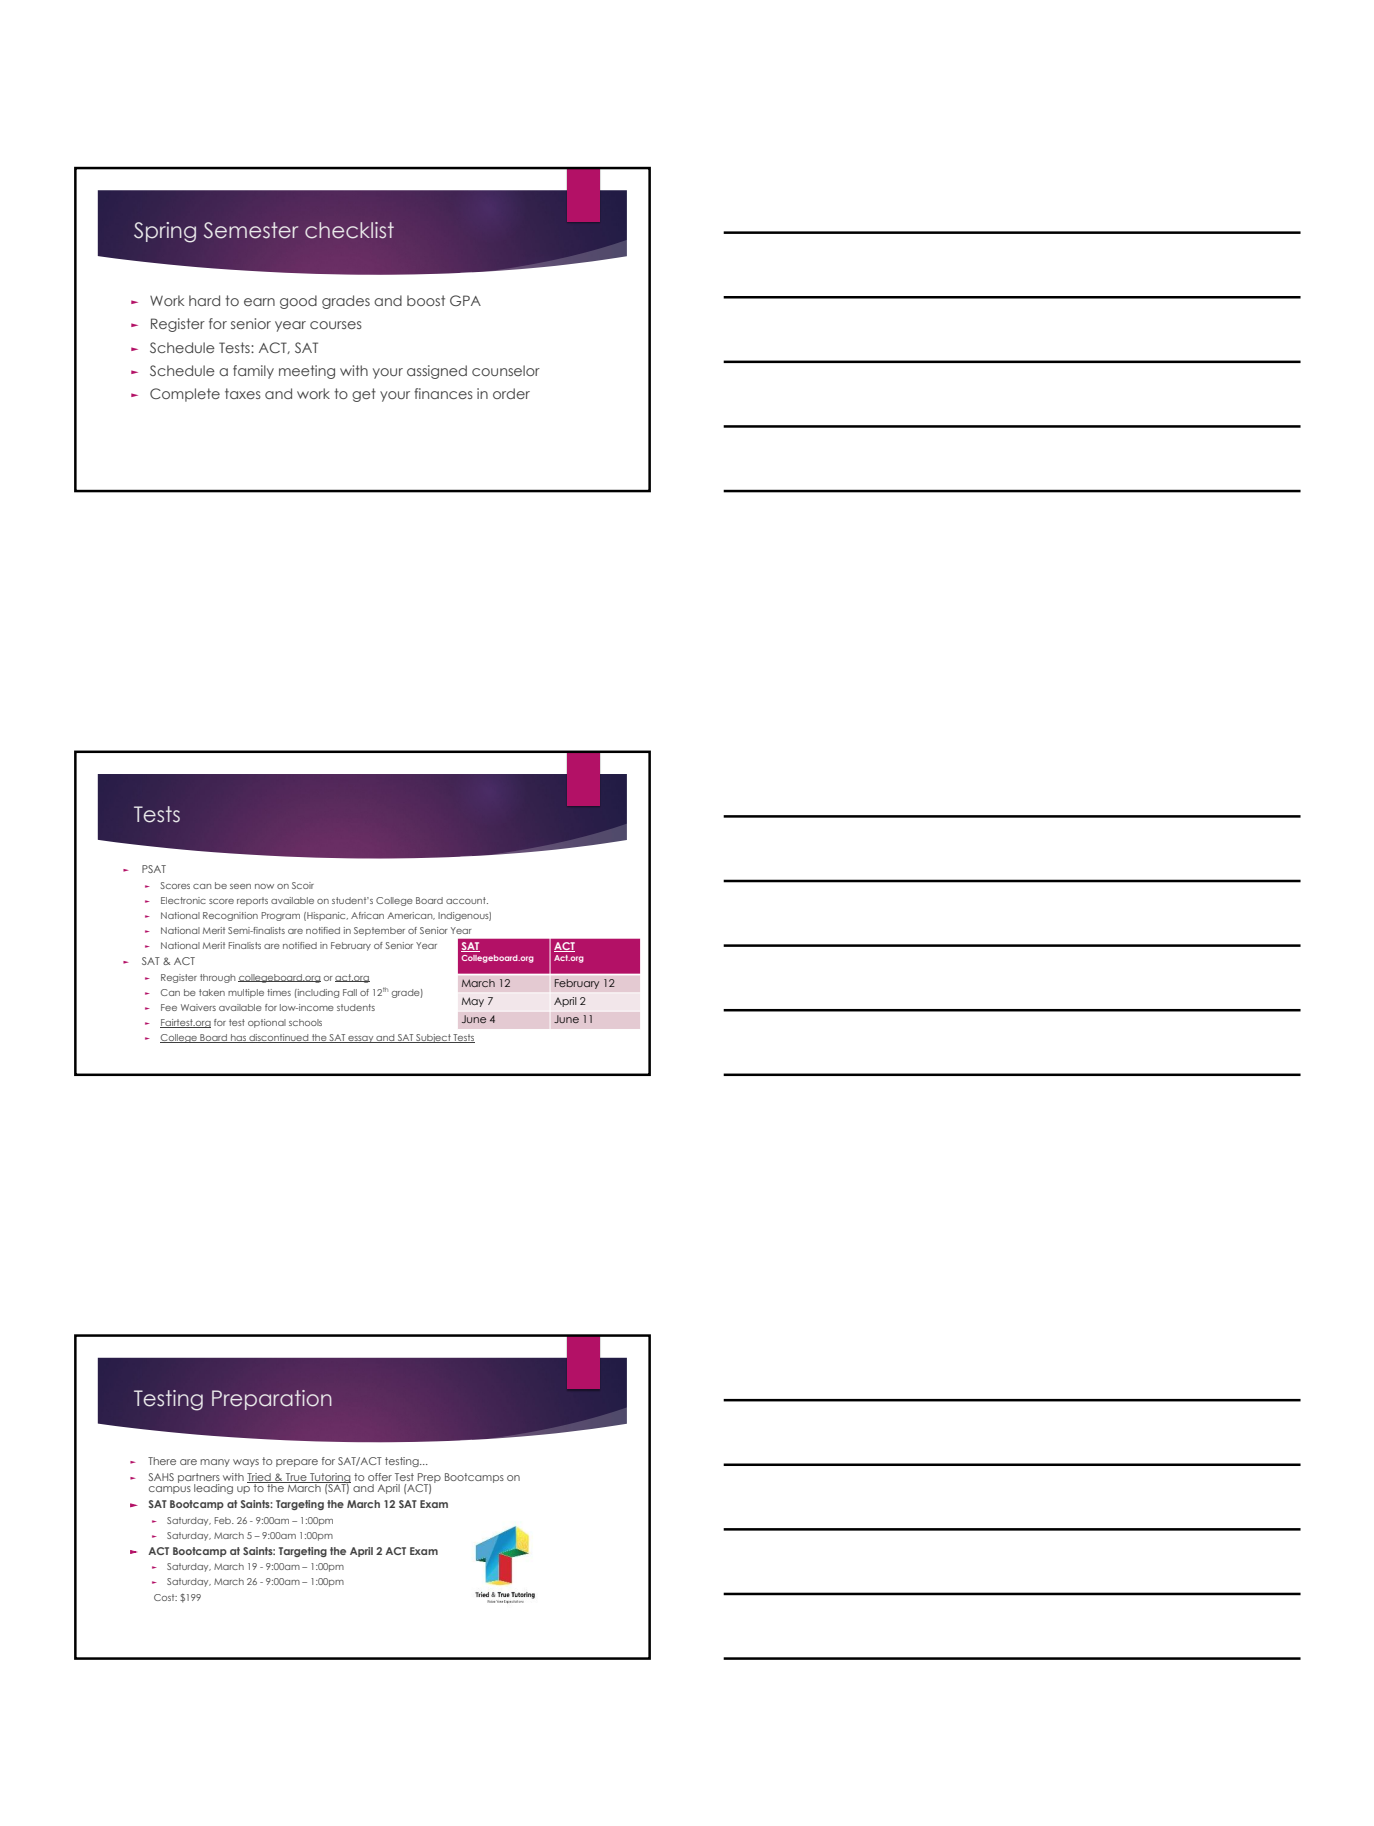  What do you see at coordinates (367, 915) in the screenshot?
I see `African` at bounding box center [367, 915].
